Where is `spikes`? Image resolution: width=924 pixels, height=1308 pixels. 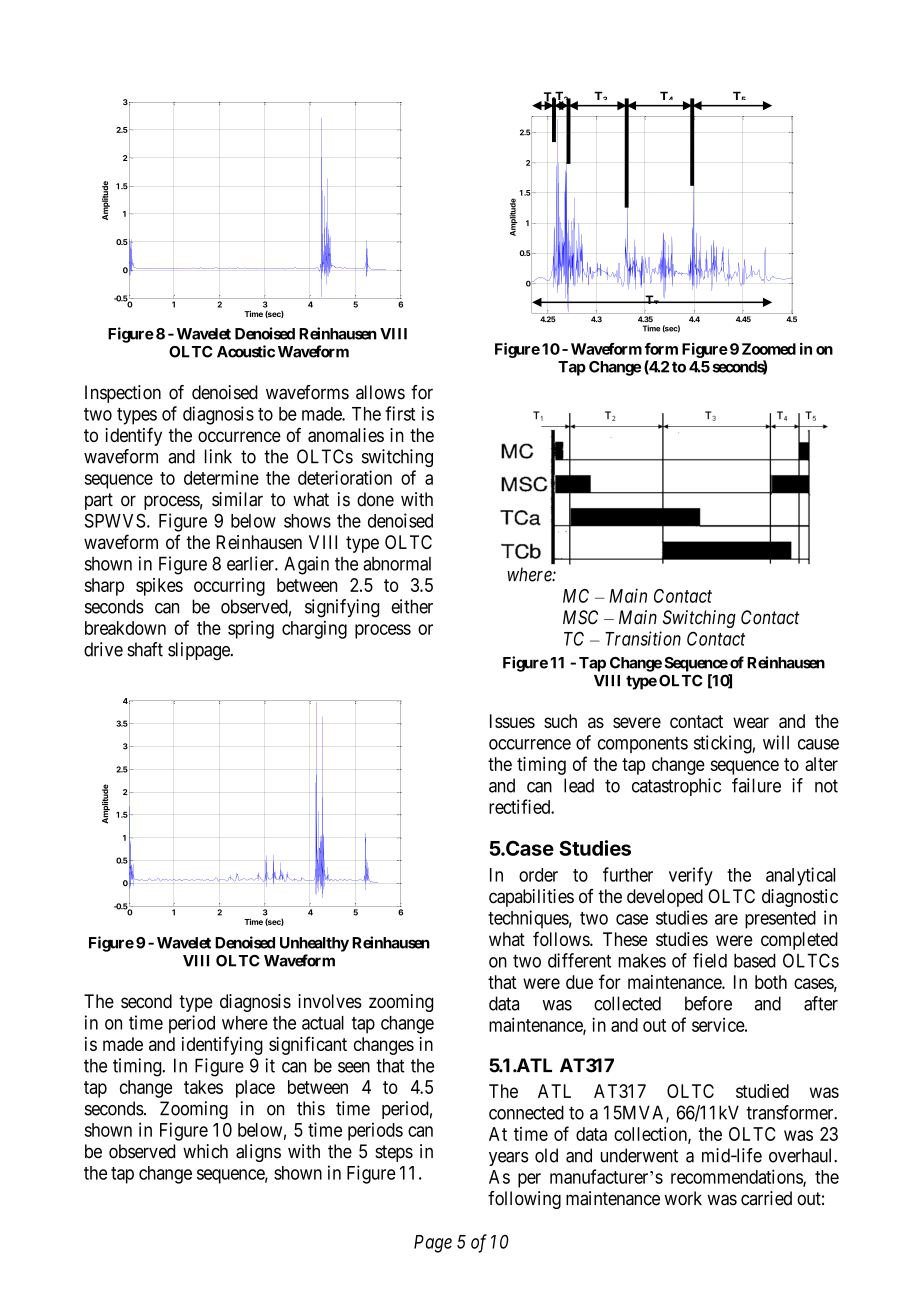 spikes is located at coordinates (159, 587).
